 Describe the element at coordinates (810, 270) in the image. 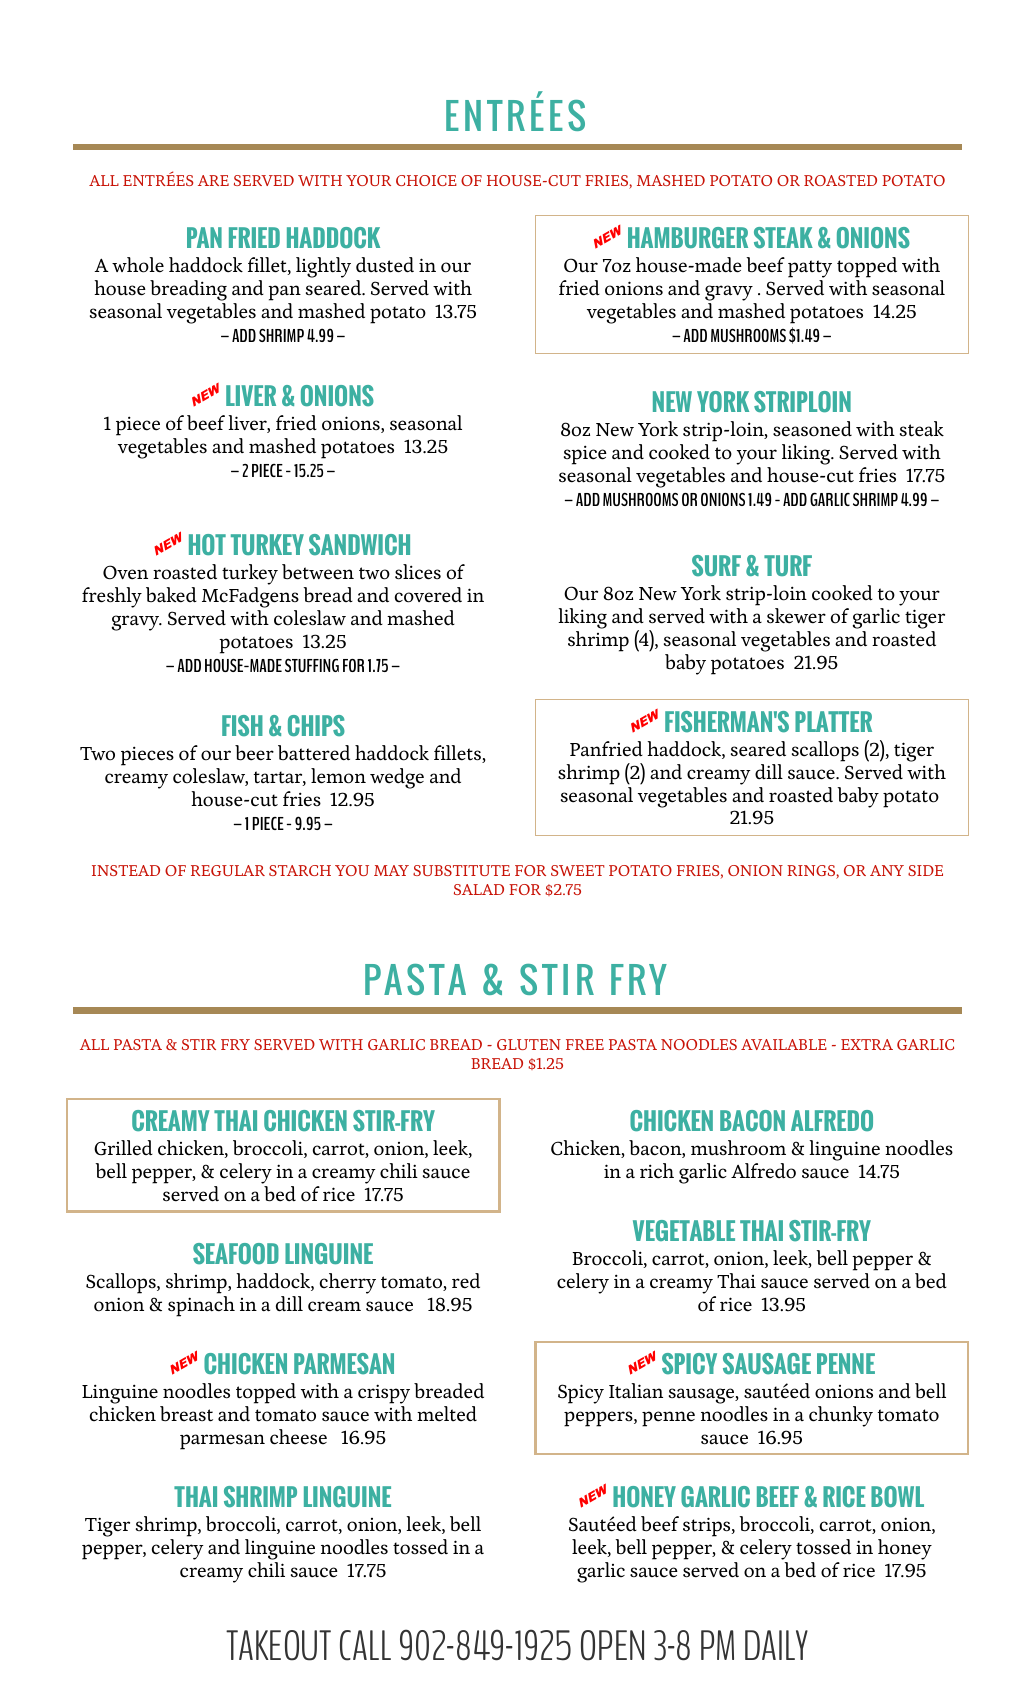

I see `patty` at that location.
